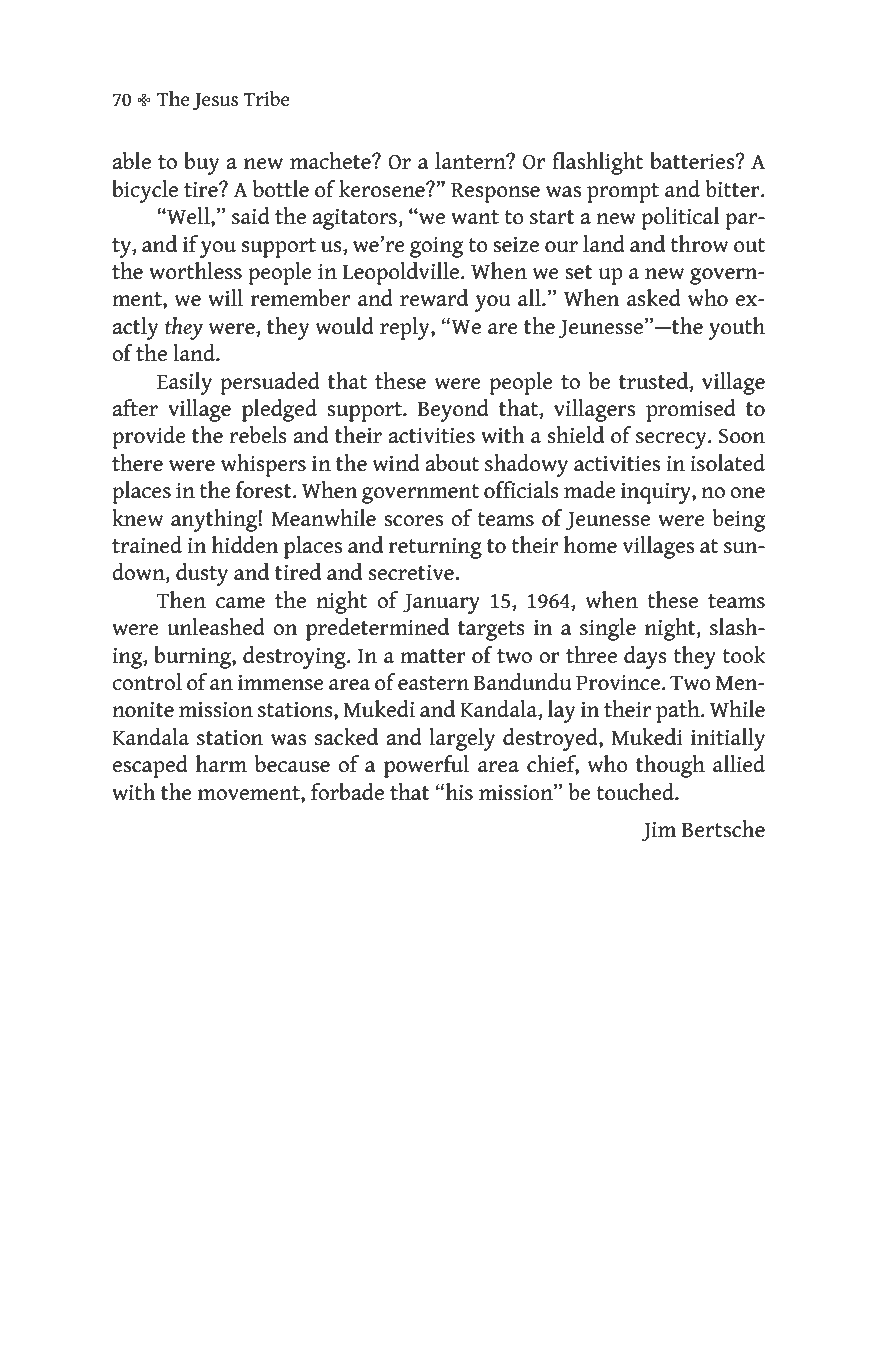  What do you see at coordinates (420, 55) in the document?
I see `Jean` at bounding box center [420, 55].
